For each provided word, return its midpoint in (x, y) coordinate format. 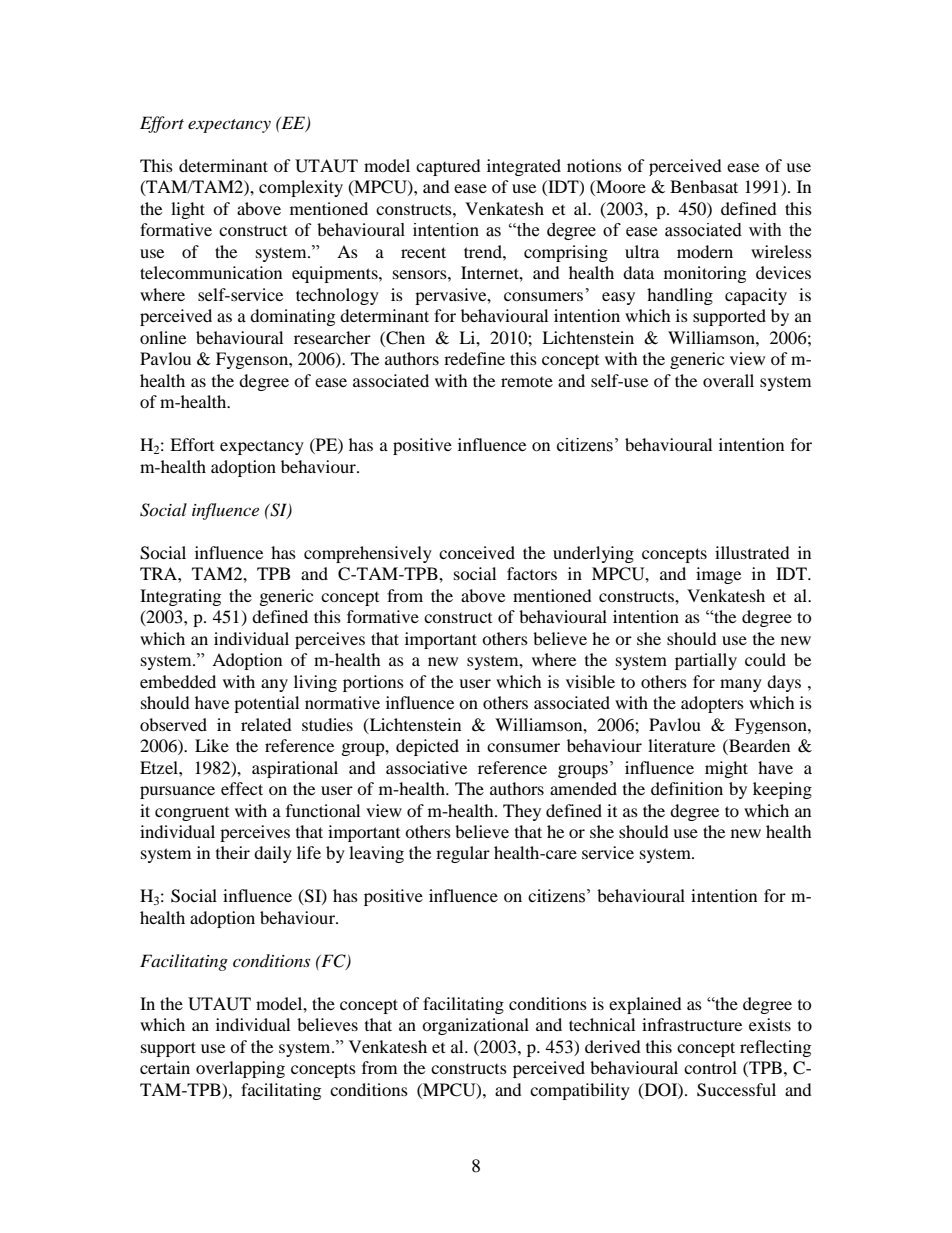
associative (426, 767)
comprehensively (368, 554)
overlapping (240, 1069)
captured (448, 167)
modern (705, 251)
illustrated (752, 552)
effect (242, 788)
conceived (477, 552)
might (726, 769)
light (188, 210)
